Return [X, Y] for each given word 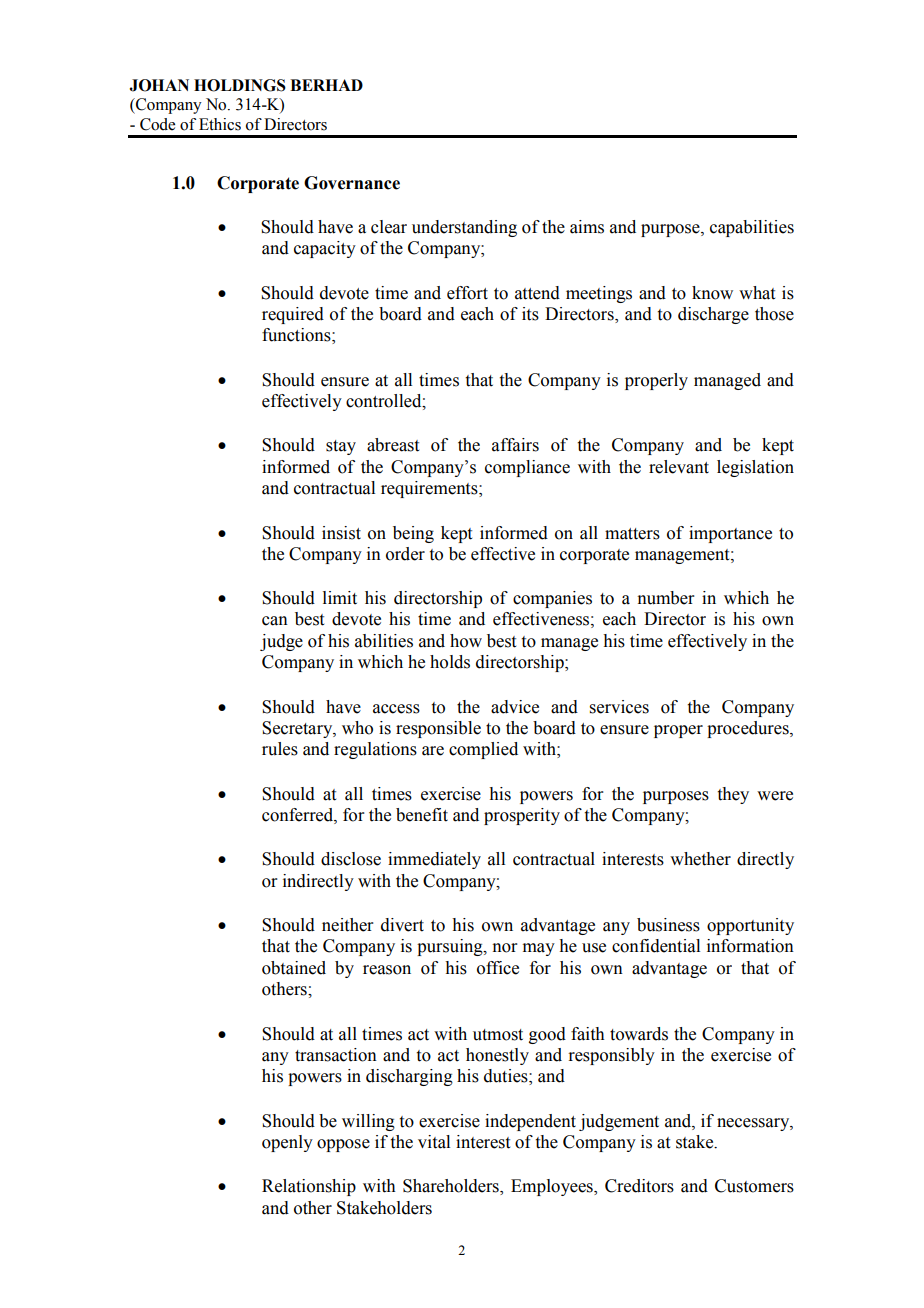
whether [700, 859]
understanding [464, 228]
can [275, 621]
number [666, 598]
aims [587, 227]
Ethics [220, 124]
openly [287, 1143]
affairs [515, 445]
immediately [434, 860]
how [466, 641]
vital [434, 1142]
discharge [713, 315]
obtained [294, 968]
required [293, 315]
